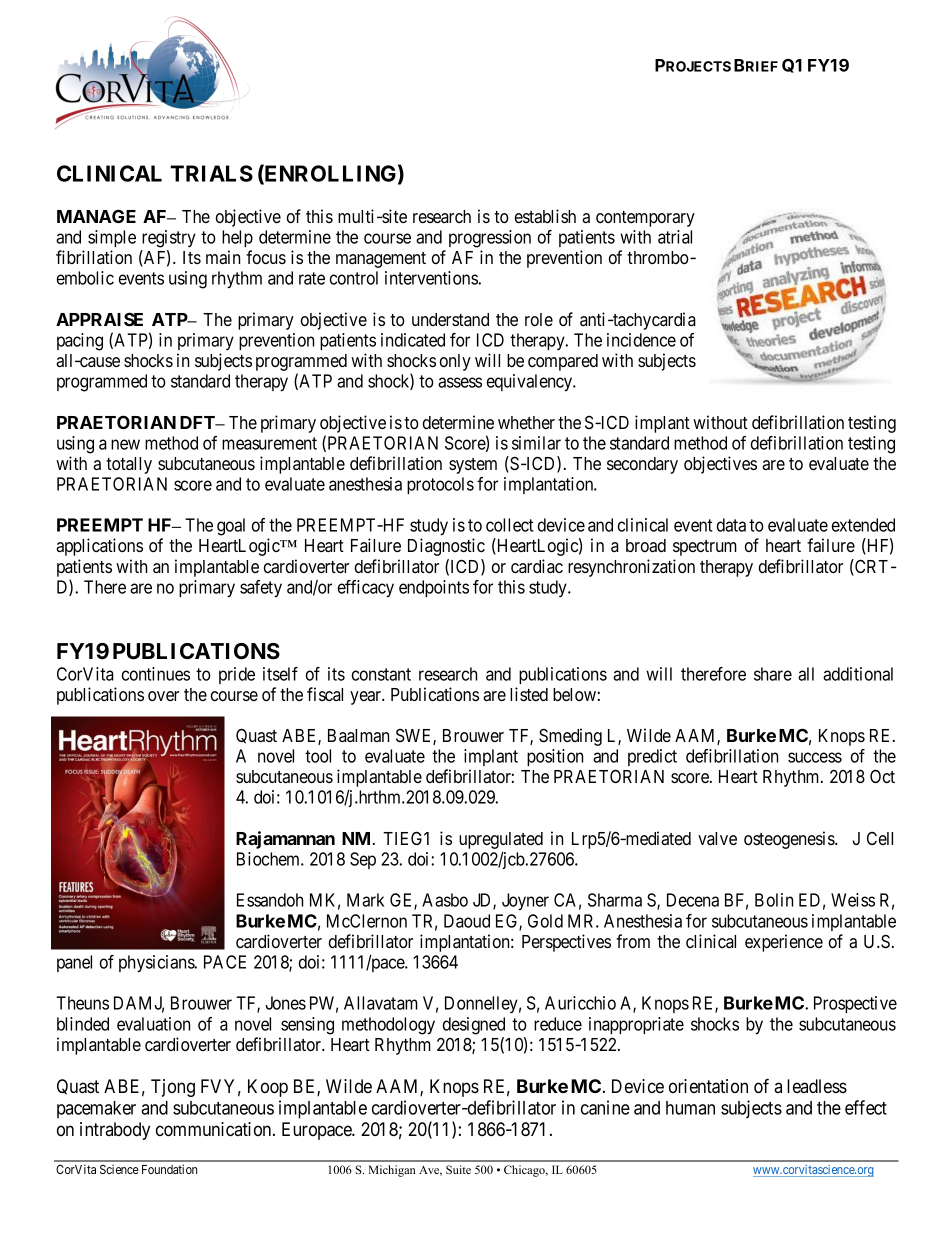 The height and width of the screenshot is (1233, 952). I want to click on incidence, so click(641, 340).
